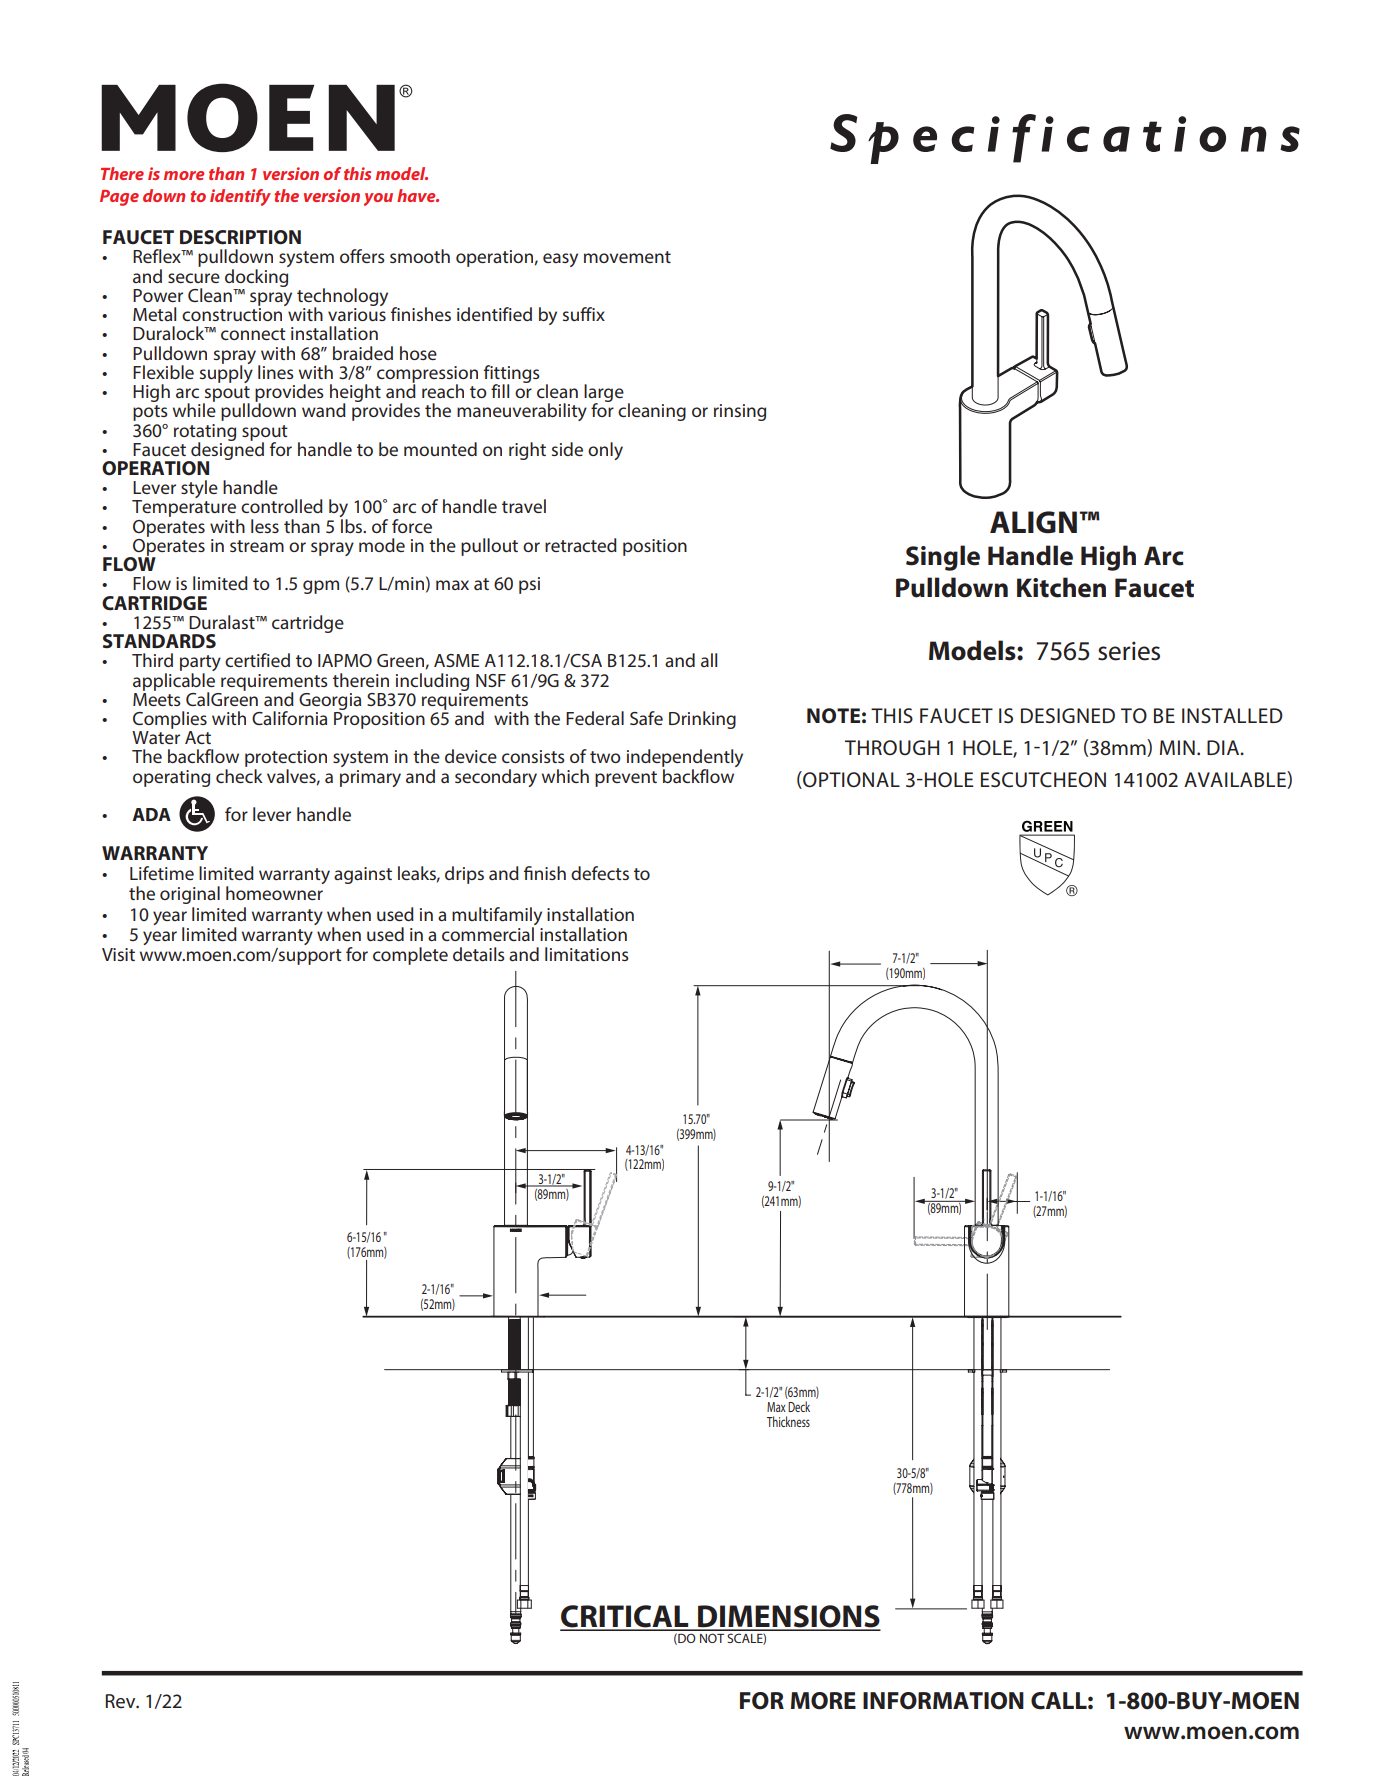 The width and height of the screenshot is (1384, 1792). Describe the element at coordinates (600, 873) in the screenshot. I see `defects` at that location.
